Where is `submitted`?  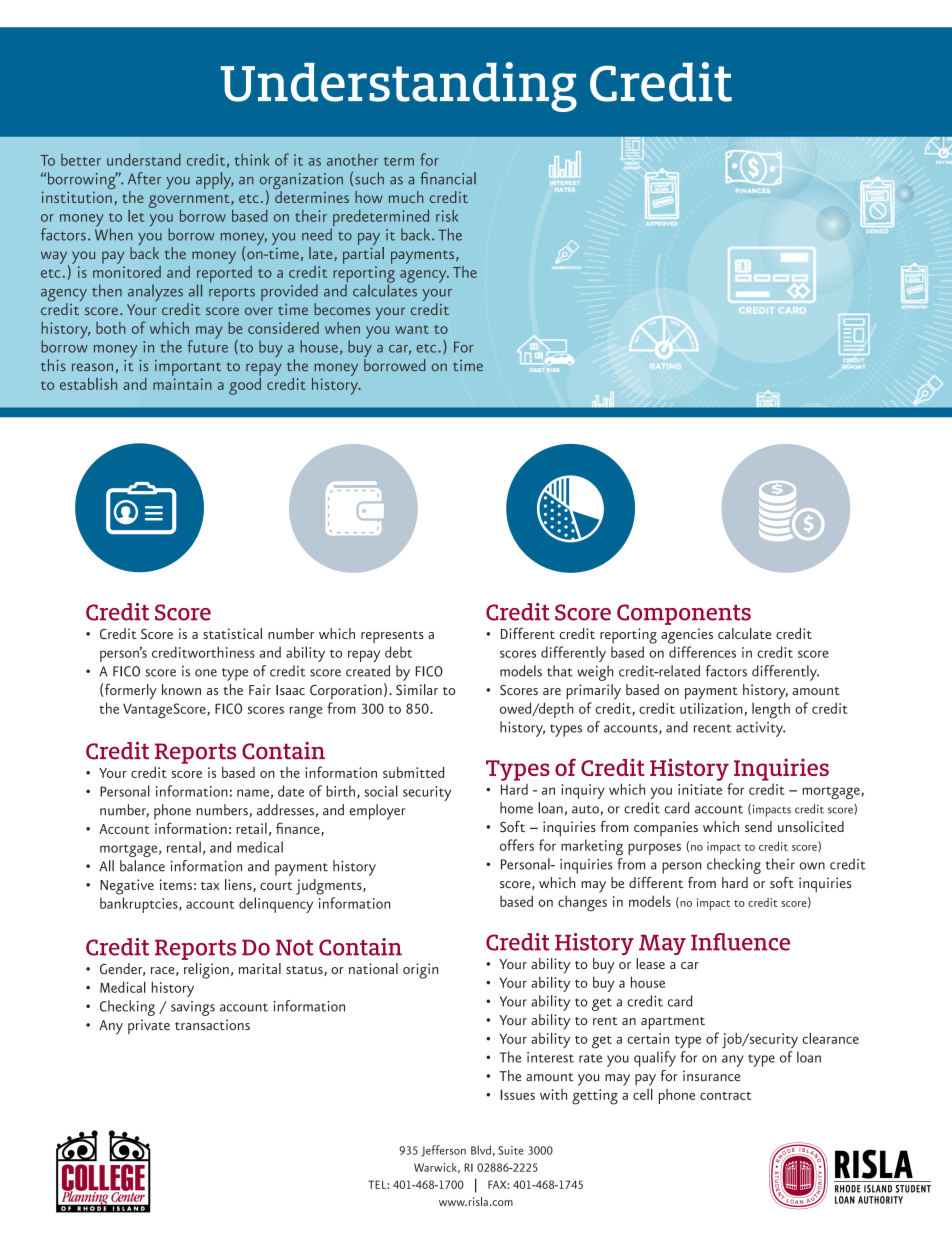
submitted is located at coordinates (413, 772).
